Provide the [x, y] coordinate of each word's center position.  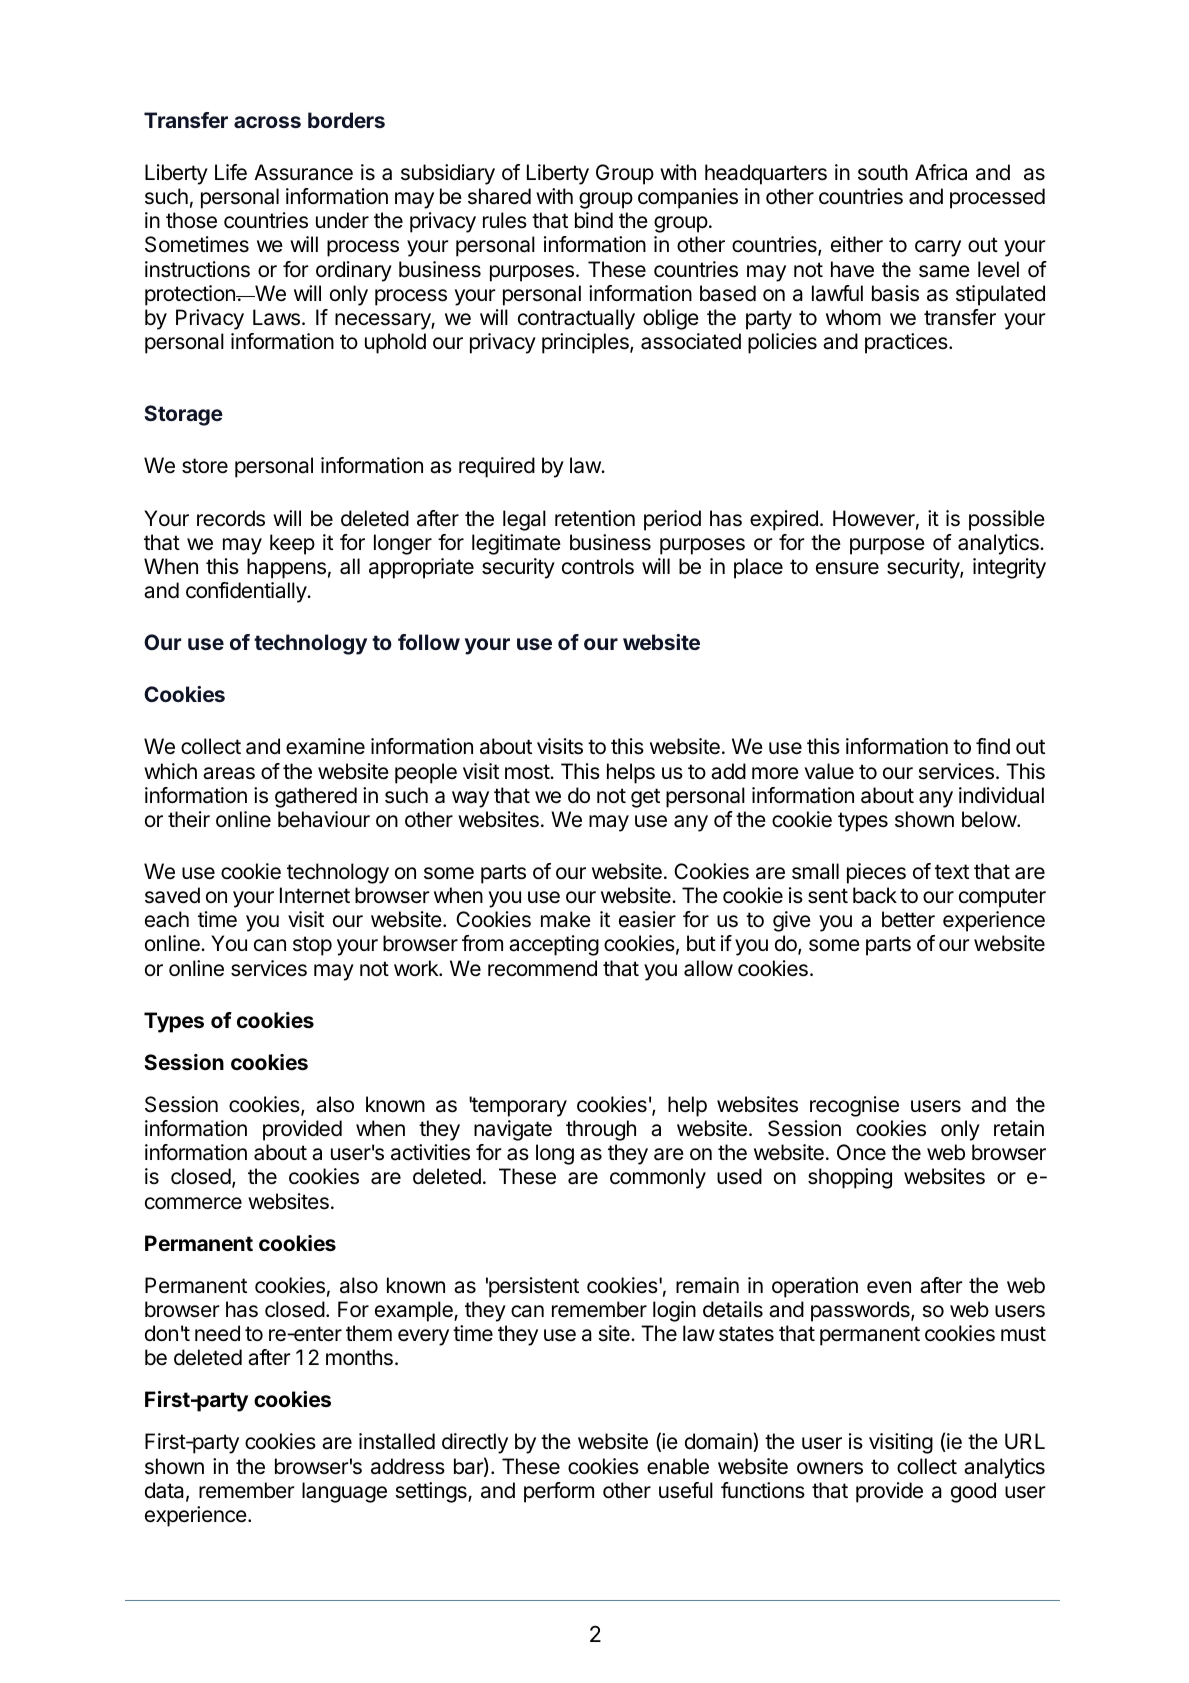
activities [430, 1152]
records [231, 518]
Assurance [303, 172]
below [990, 819]
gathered [316, 797]
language [344, 1492]
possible [1007, 520]
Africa [941, 172]
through [601, 1130]
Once [861, 1152]
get [645, 798]
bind [594, 220]
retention [595, 518]
